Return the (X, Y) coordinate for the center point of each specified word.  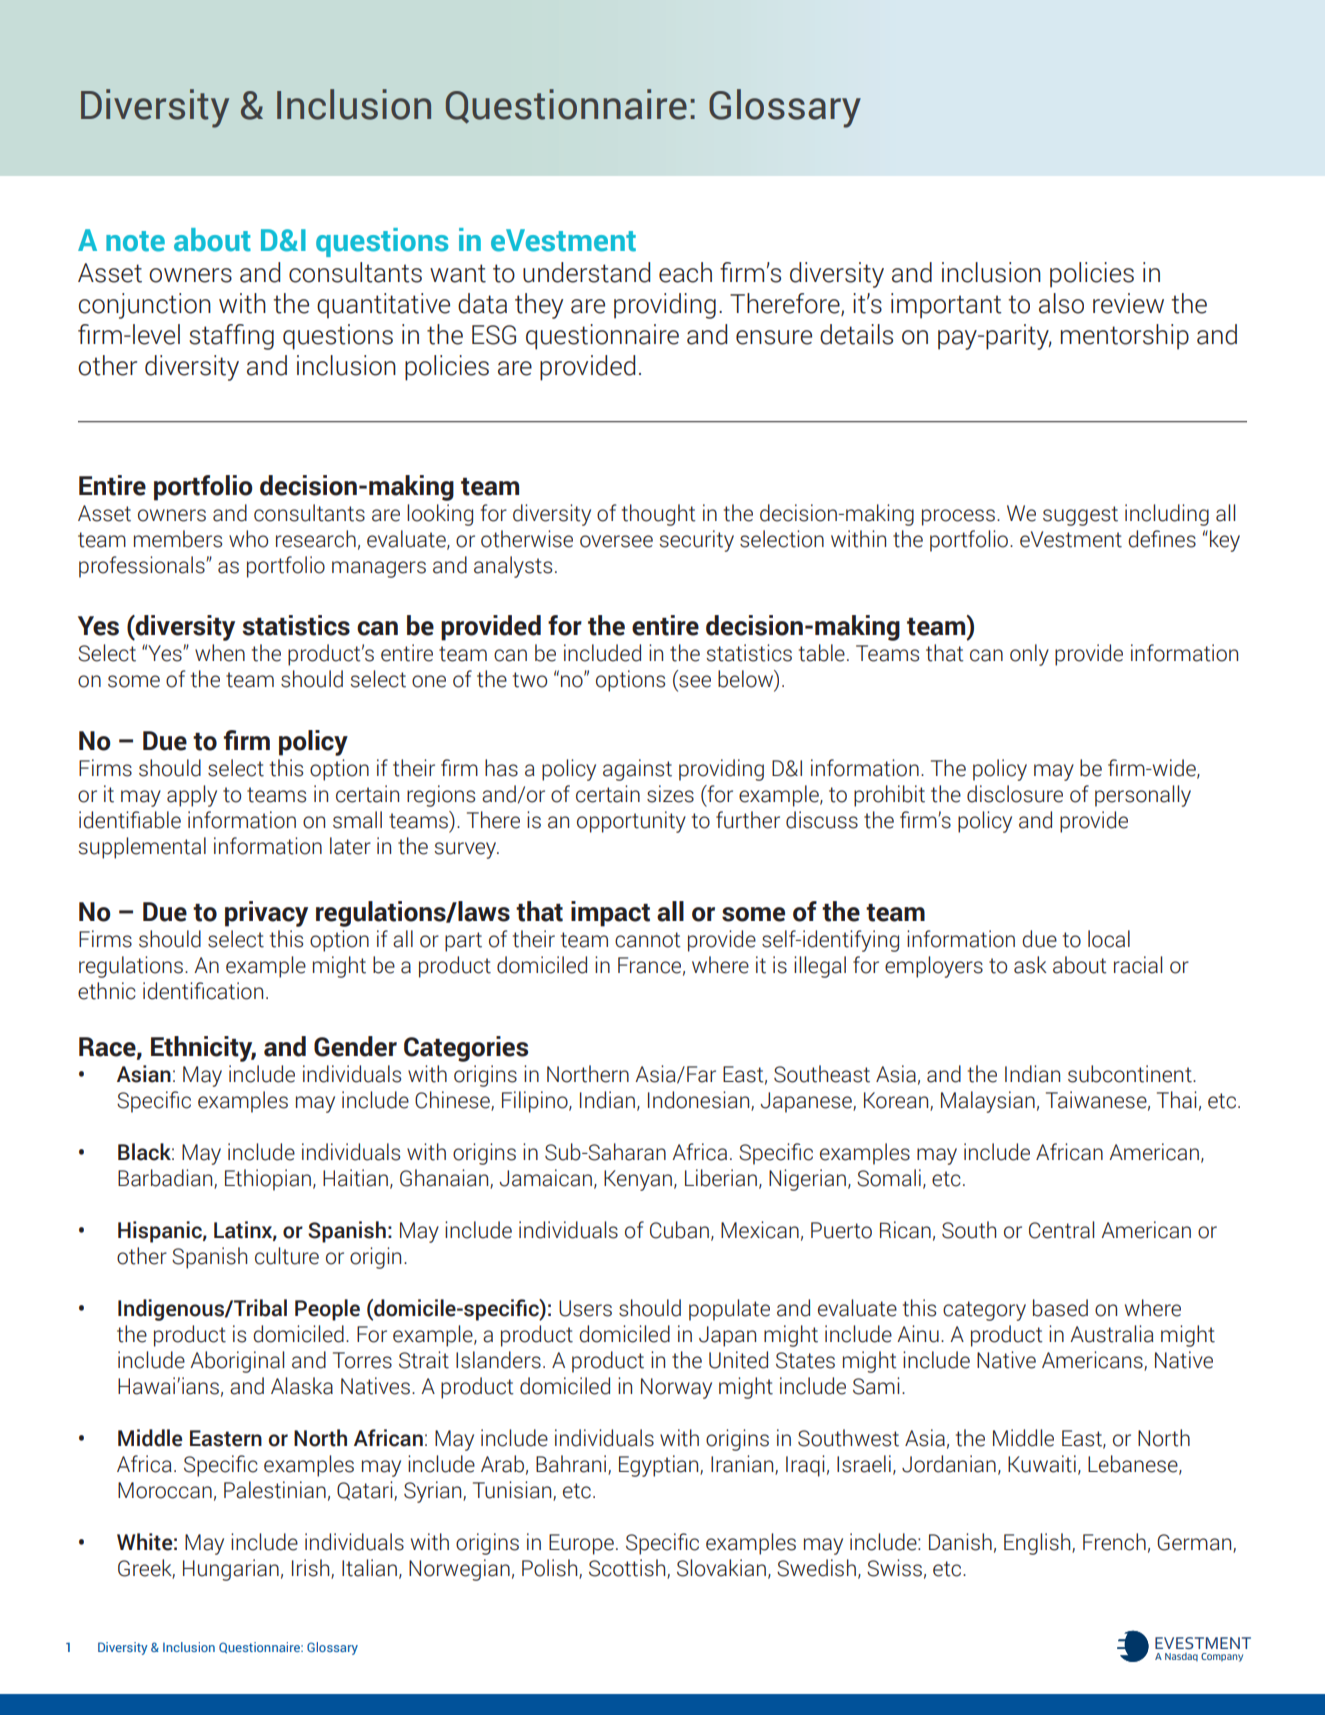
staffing (231, 337)
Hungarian (231, 1570)
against (637, 770)
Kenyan (638, 1180)
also (1061, 303)
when (220, 653)
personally (1143, 796)
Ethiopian (268, 1180)
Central (1061, 1230)
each (685, 272)
